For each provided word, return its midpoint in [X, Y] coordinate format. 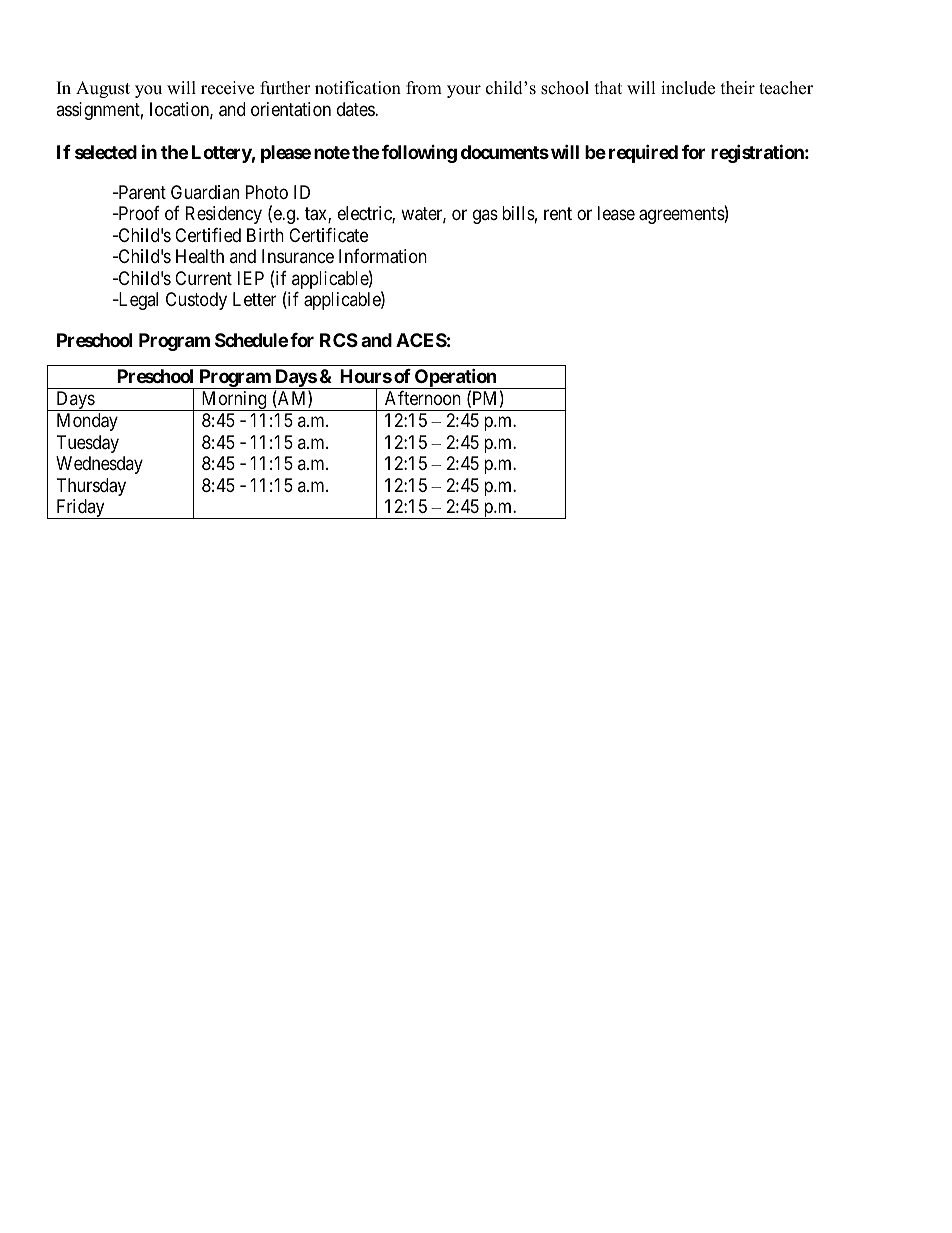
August [103, 89]
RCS [339, 340]
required [643, 153]
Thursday [91, 487]
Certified [208, 235]
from [424, 88]
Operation [455, 378]
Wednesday [99, 465]
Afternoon [423, 398]
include [688, 88]
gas [485, 217]
